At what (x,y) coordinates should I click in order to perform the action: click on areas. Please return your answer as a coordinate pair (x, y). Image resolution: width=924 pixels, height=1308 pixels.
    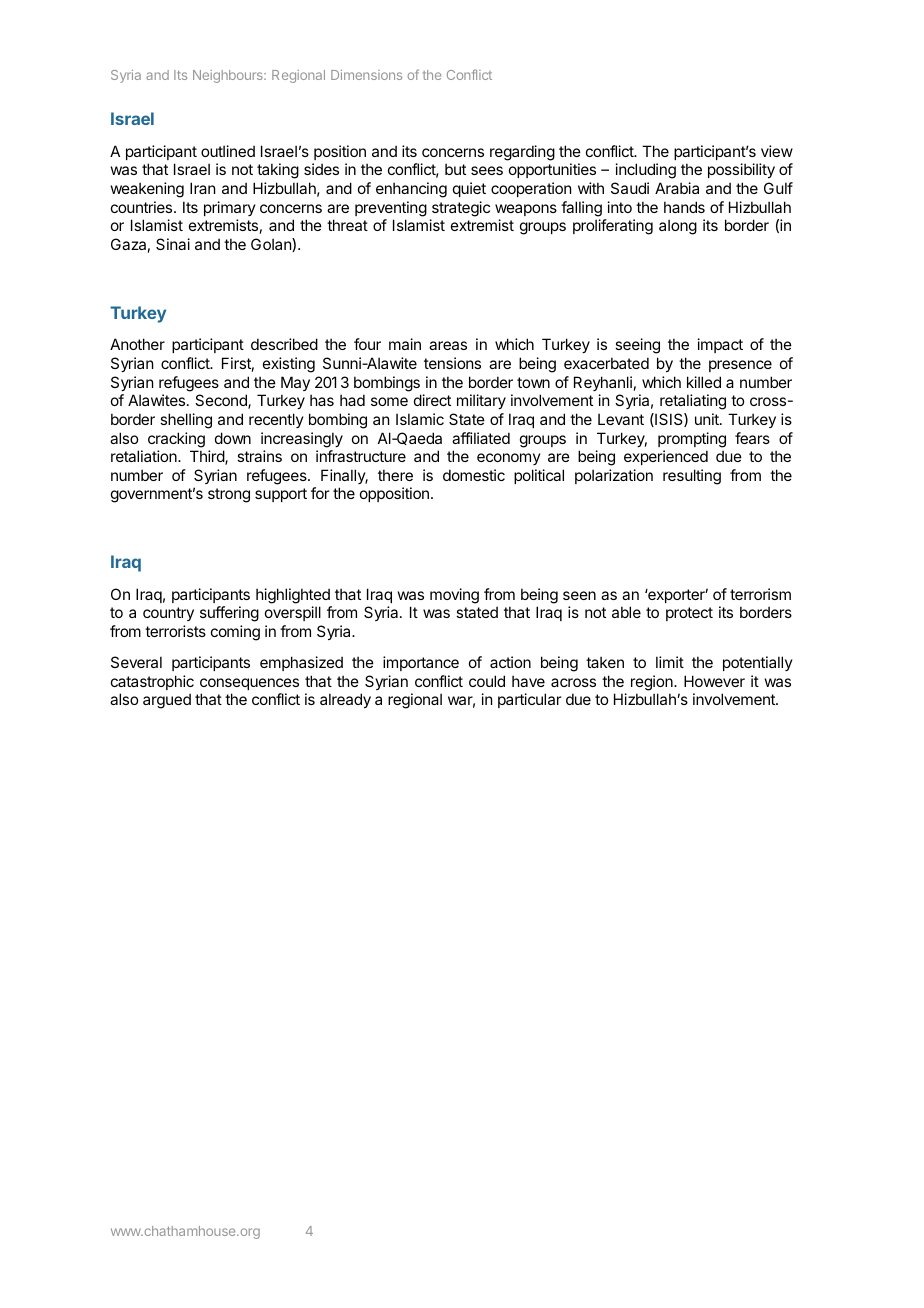
    Looking at the image, I should click on (448, 345).
